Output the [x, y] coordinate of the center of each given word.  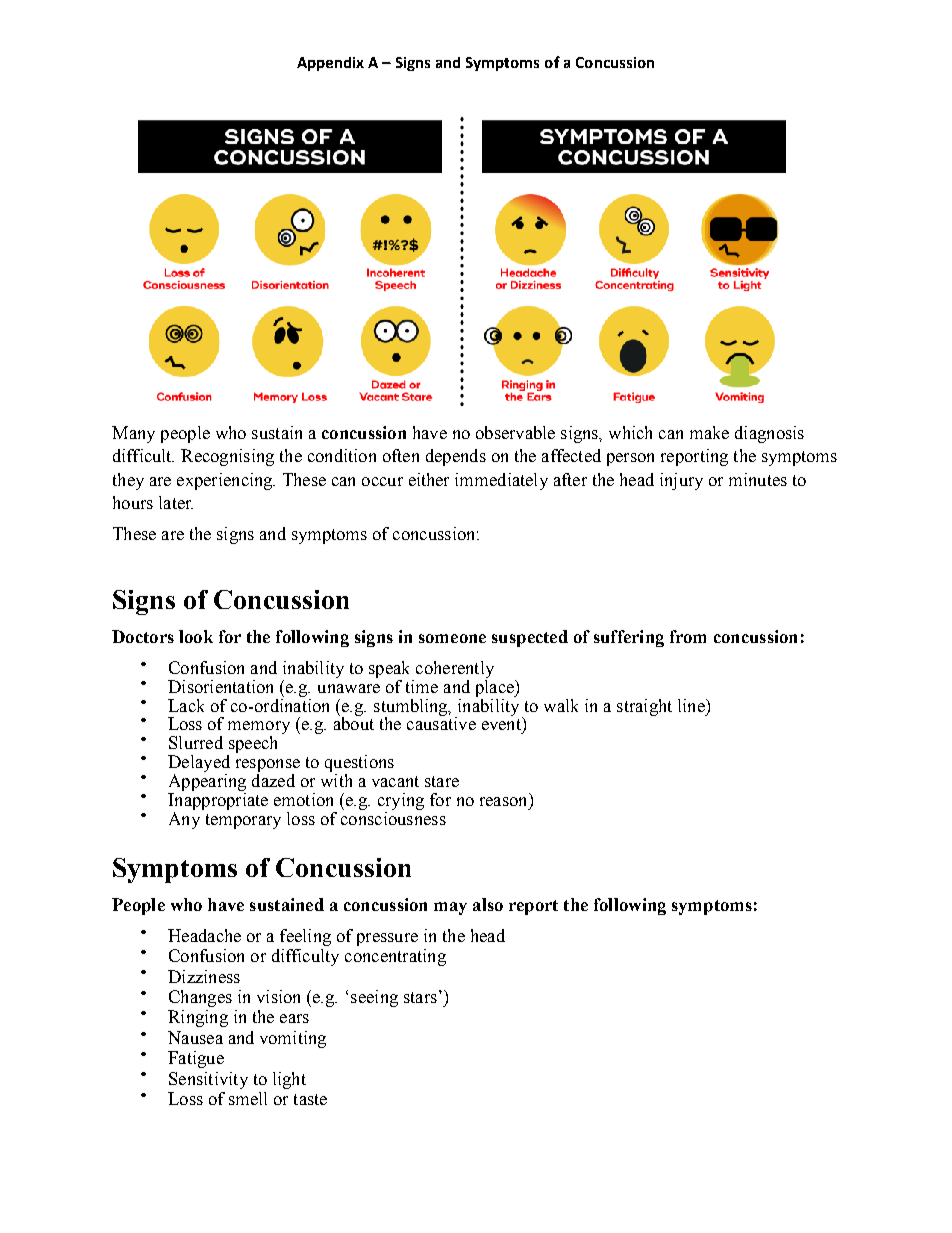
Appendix [330, 64]
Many [133, 434]
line [692, 705]
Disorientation [220, 686]
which [630, 432]
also [488, 904]
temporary [243, 821]
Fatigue [196, 1059]
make [709, 432]
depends [456, 457]
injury [681, 481]
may [450, 908]
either [429, 479]
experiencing [226, 481]
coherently [455, 669]
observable [515, 432]
